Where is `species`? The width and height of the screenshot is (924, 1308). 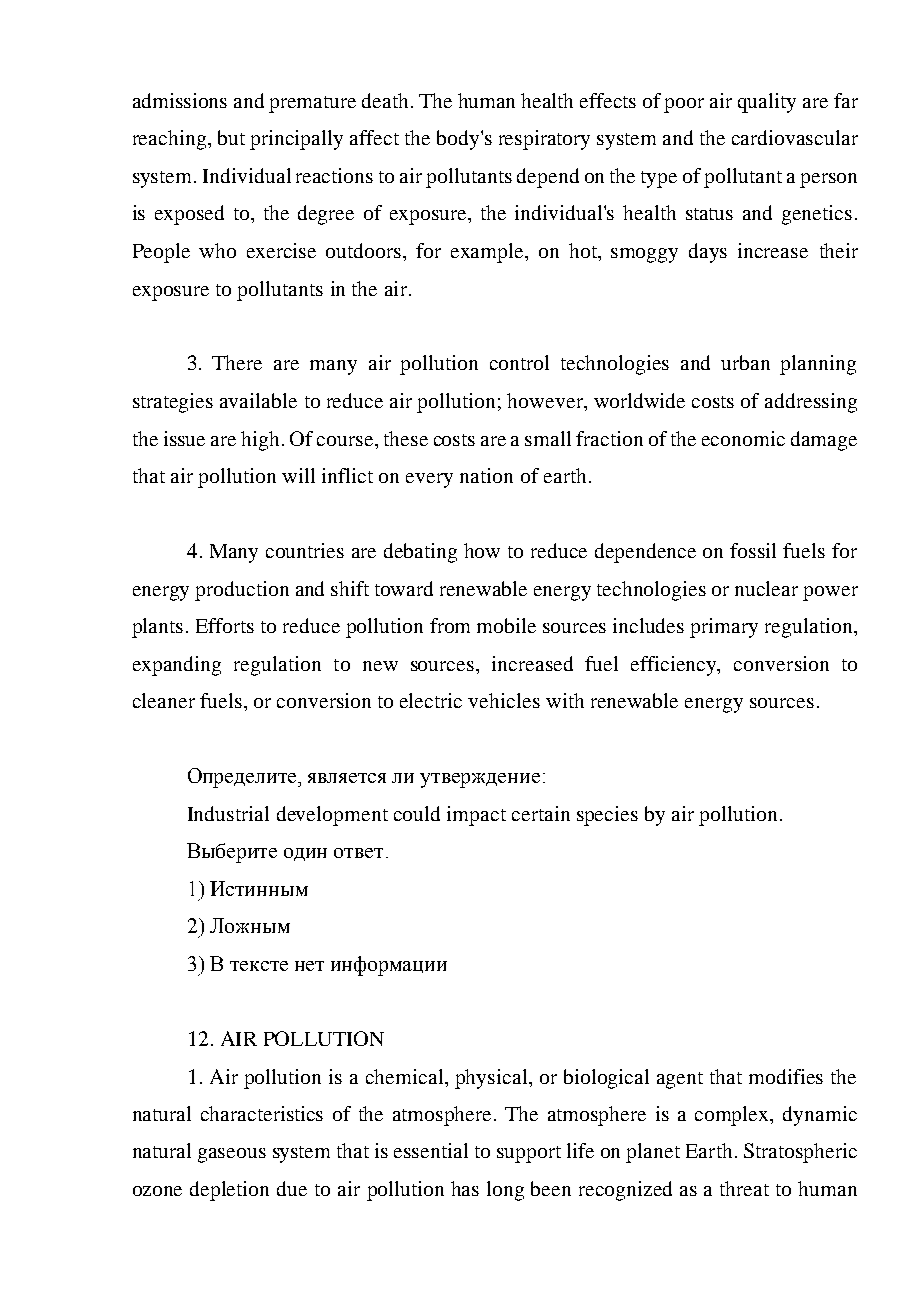 species is located at coordinates (607, 816).
